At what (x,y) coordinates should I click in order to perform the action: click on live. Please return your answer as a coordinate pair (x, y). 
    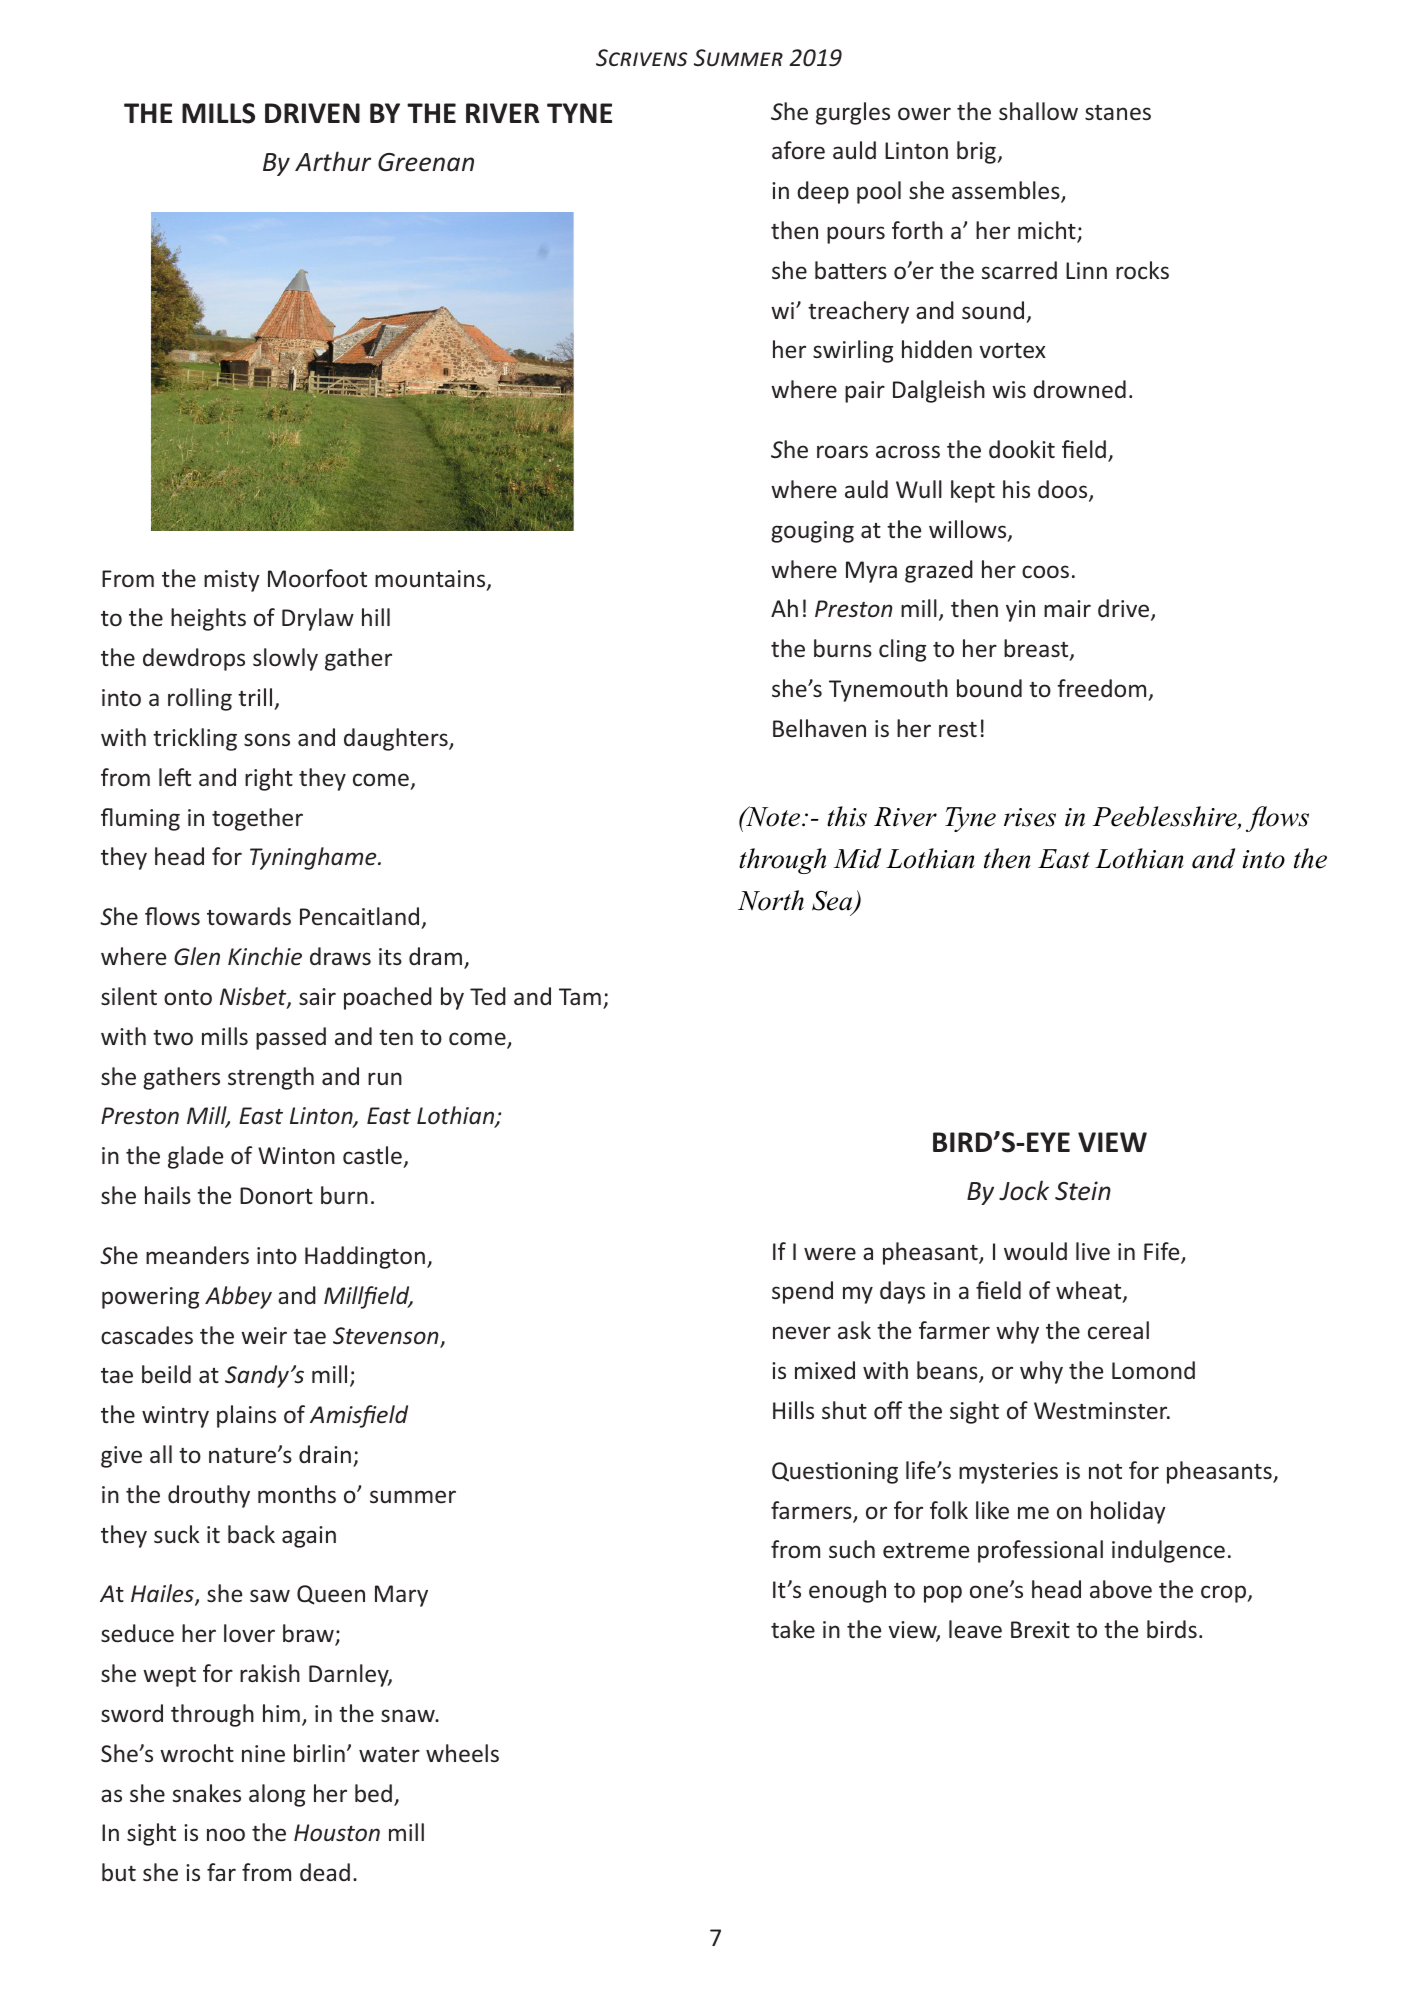
    Looking at the image, I should click on (1093, 1251).
